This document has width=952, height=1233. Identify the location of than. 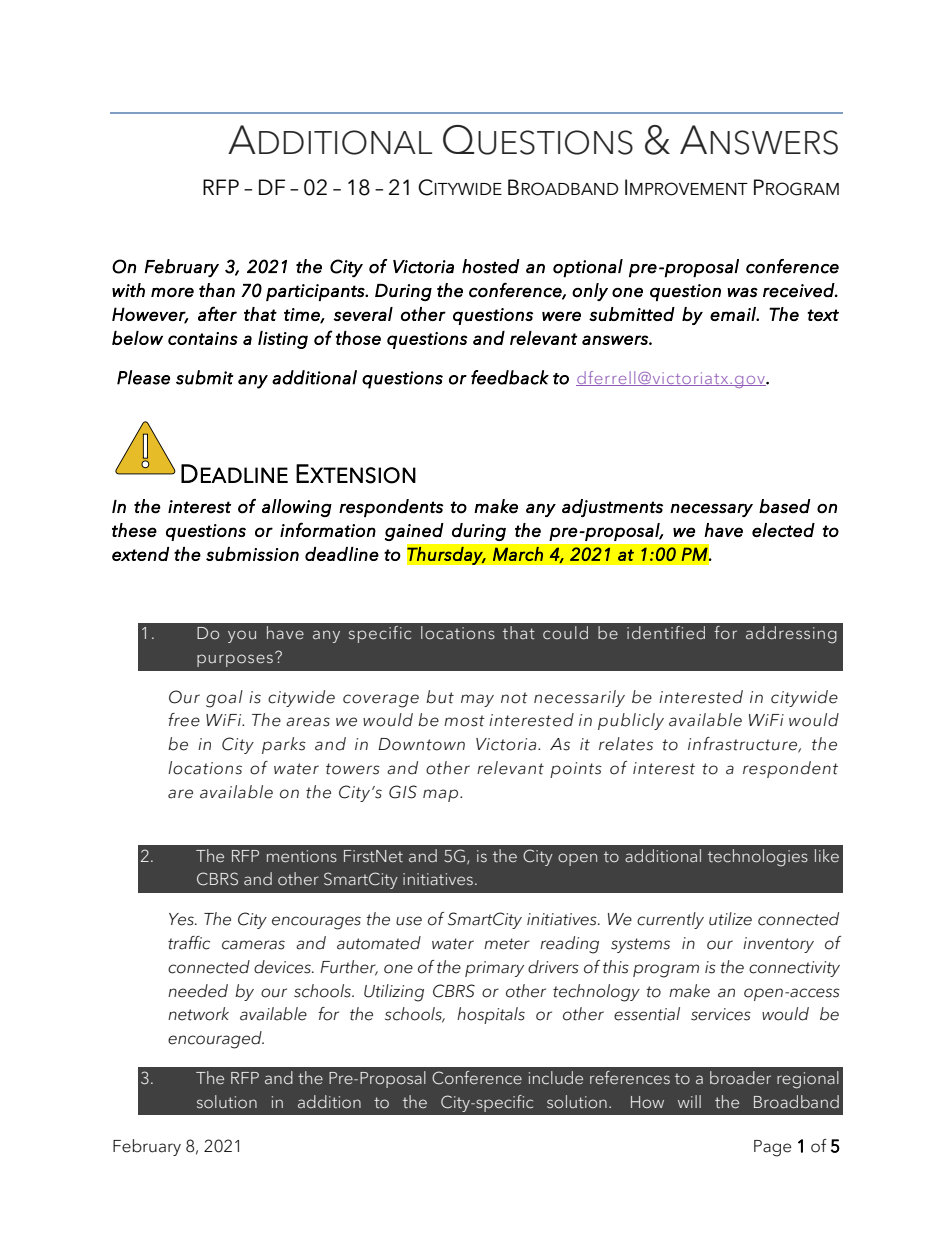
(217, 290).
